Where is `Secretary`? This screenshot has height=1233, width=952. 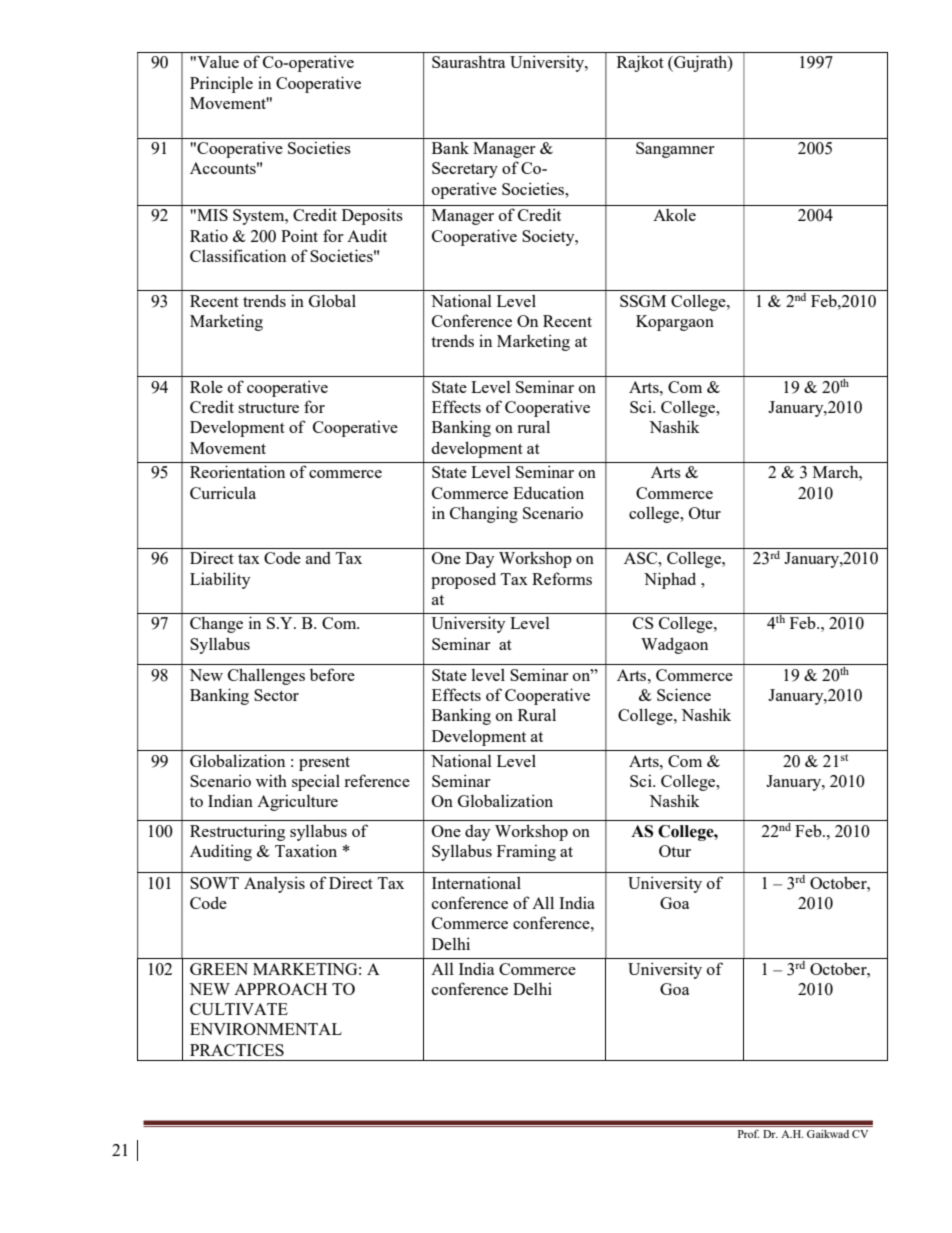
Secretary is located at coordinates (465, 170).
